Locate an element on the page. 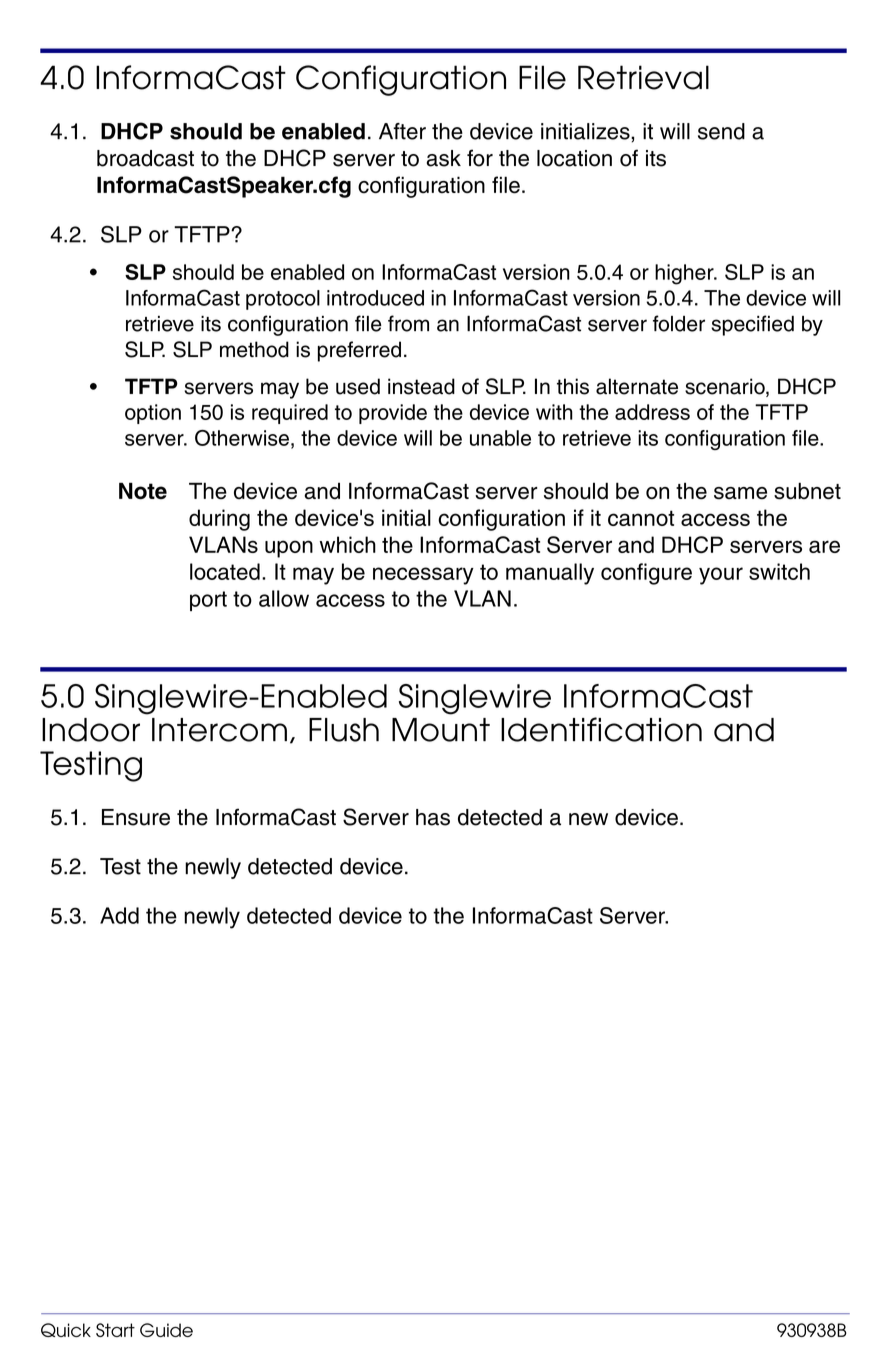  Note is located at coordinates (143, 491).
